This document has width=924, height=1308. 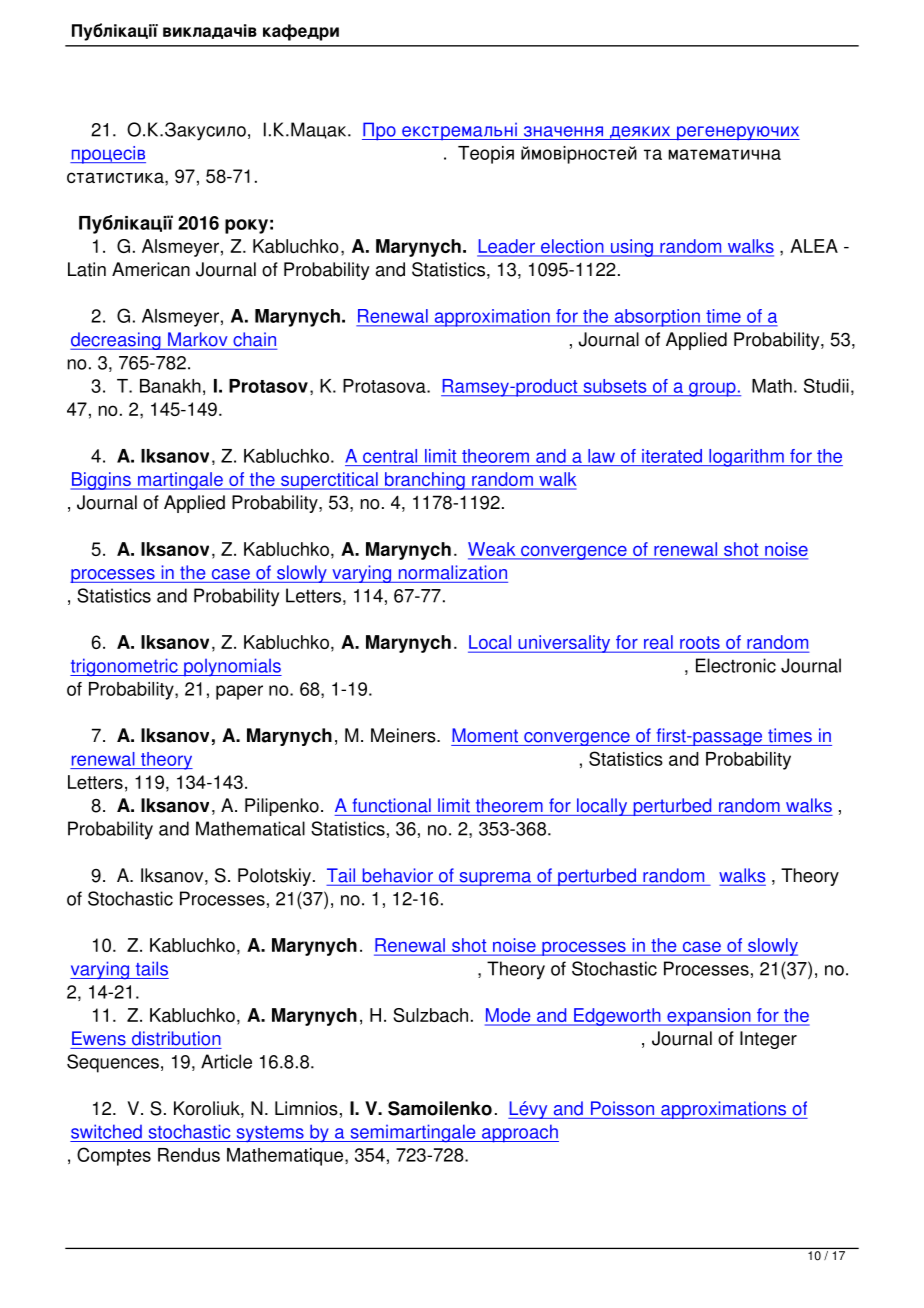 What do you see at coordinates (176, 1038) in the document?
I see `distribution` at bounding box center [176, 1038].
